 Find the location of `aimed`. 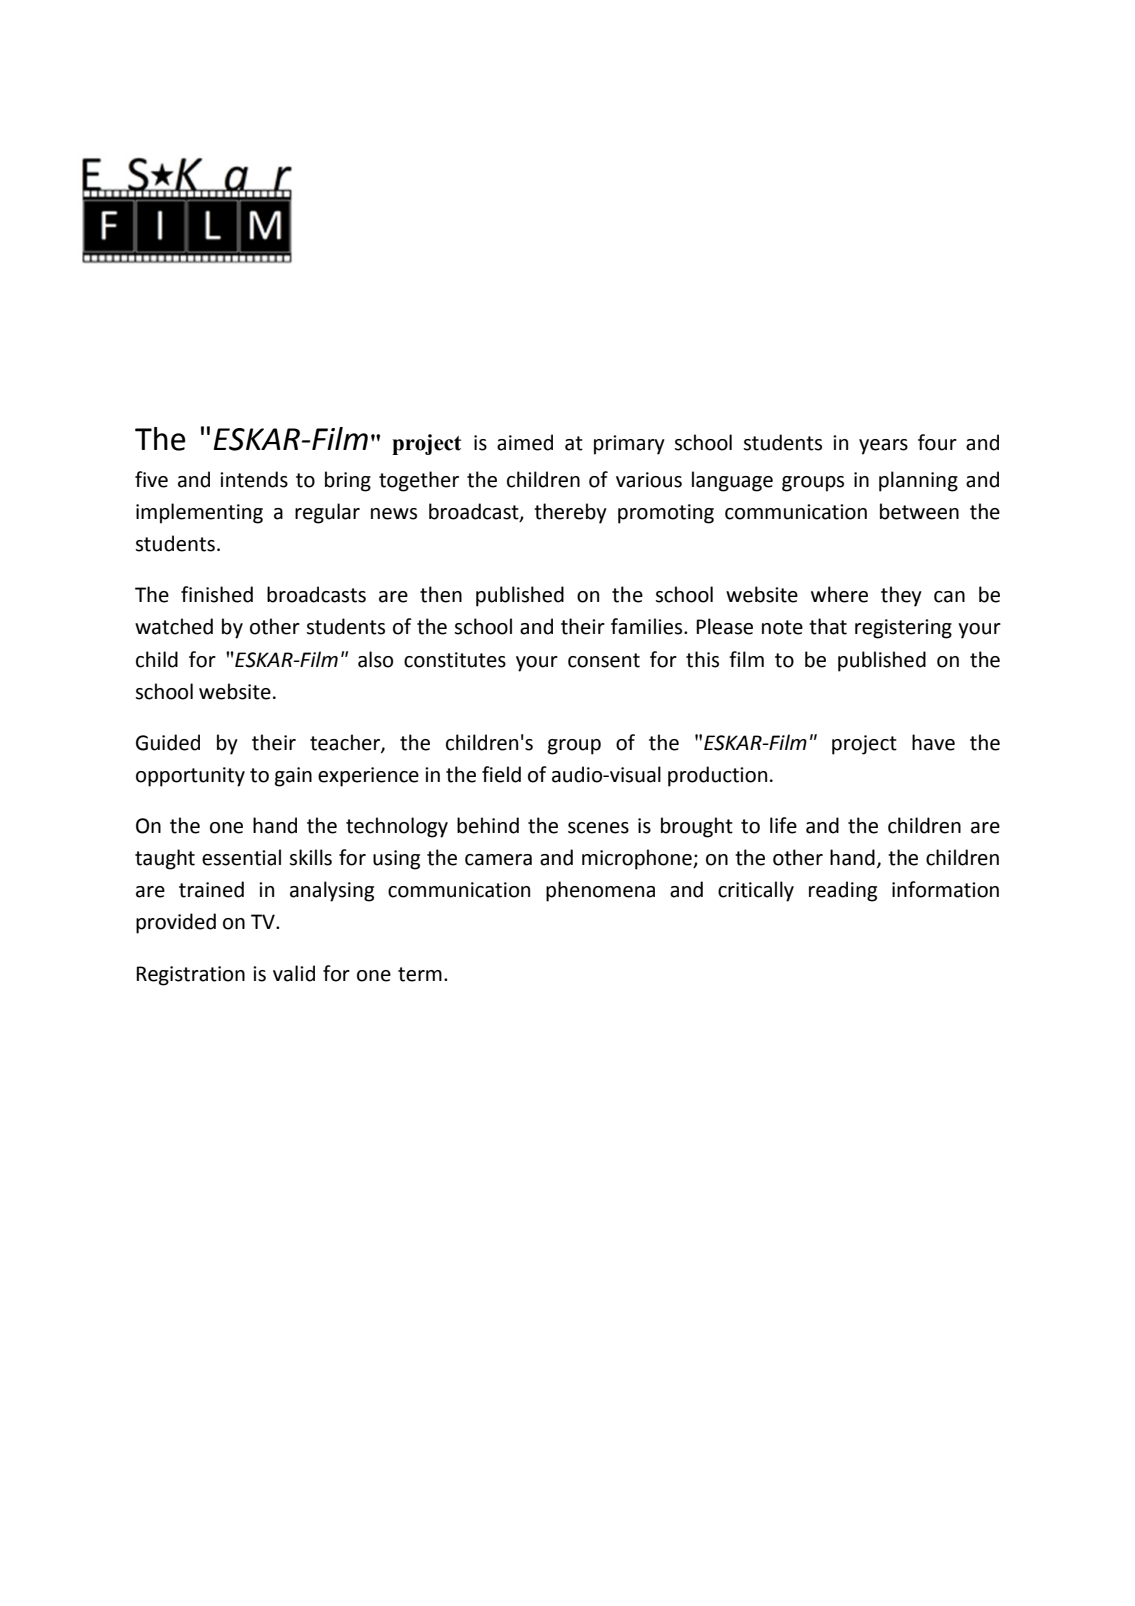

aimed is located at coordinates (525, 442).
